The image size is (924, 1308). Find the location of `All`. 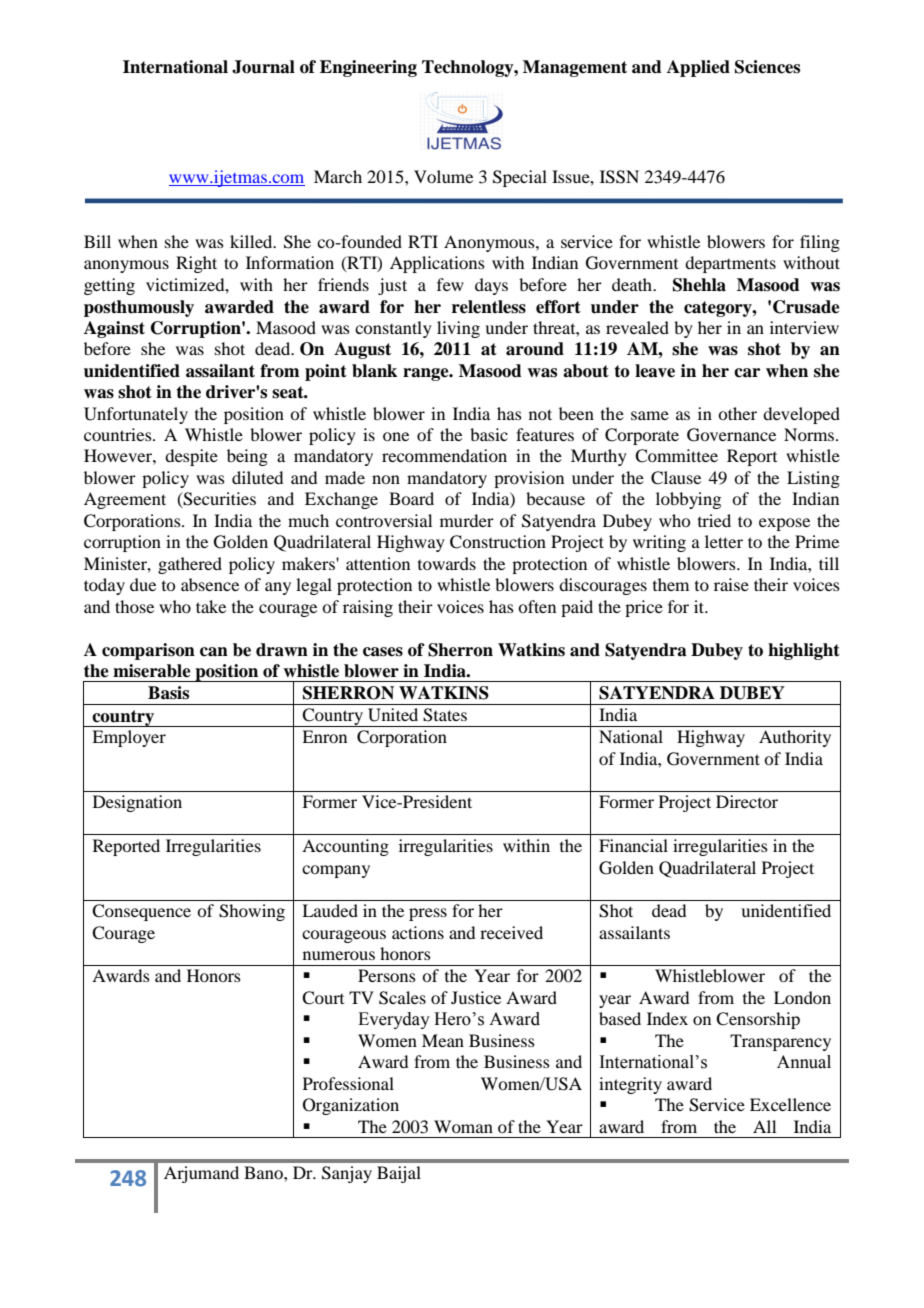

All is located at coordinates (764, 1126).
